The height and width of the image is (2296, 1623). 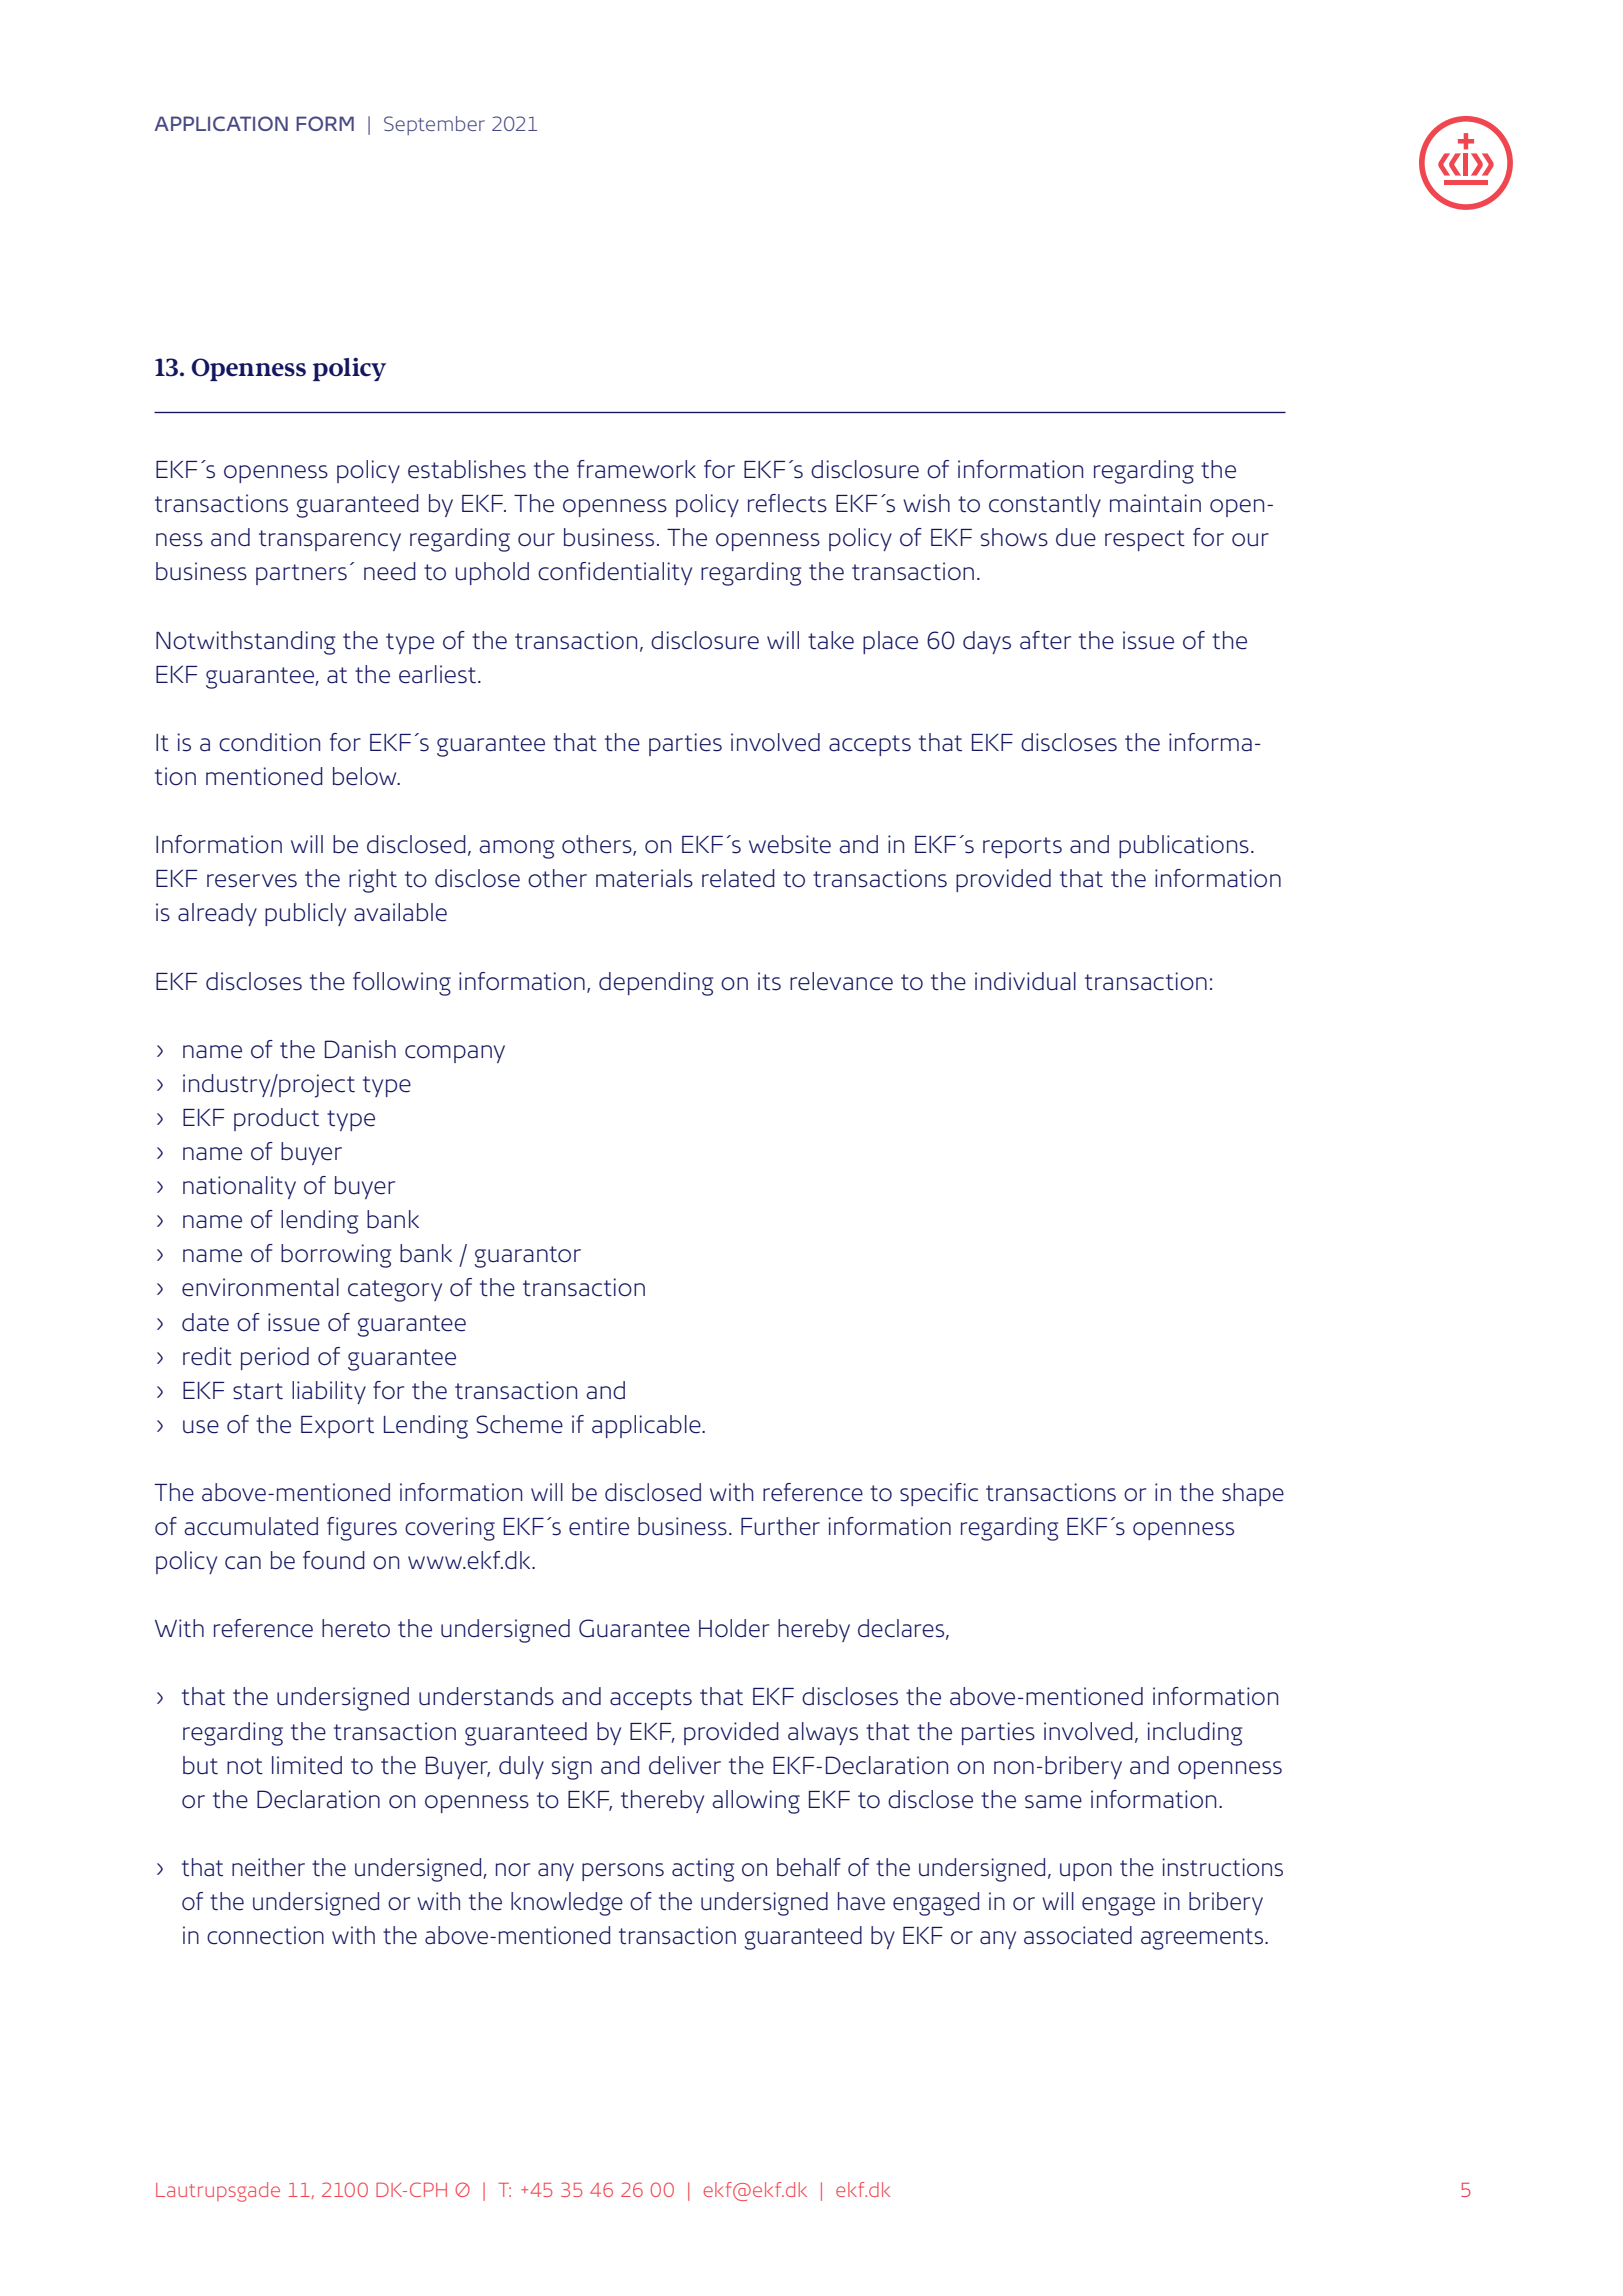 What do you see at coordinates (434, 125) in the image?
I see `September` at bounding box center [434, 125].
